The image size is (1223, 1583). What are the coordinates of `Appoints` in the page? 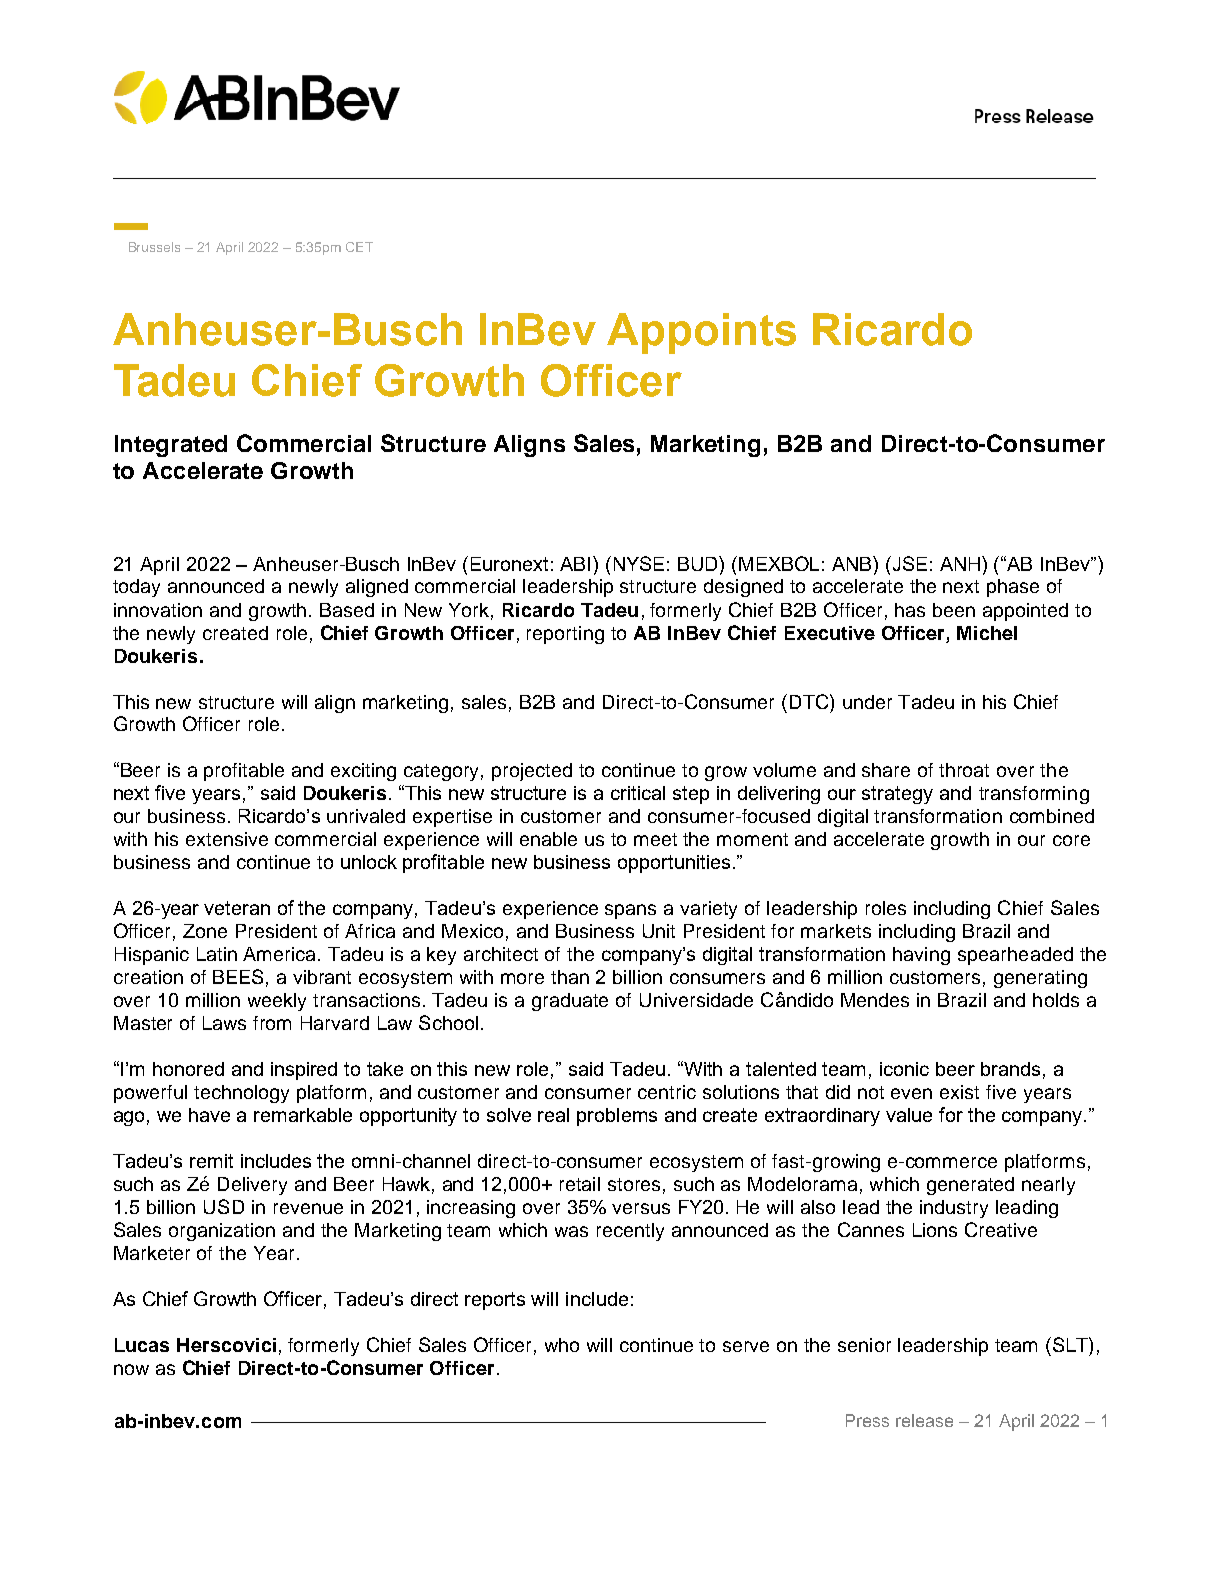 It's located at (701, 333).
